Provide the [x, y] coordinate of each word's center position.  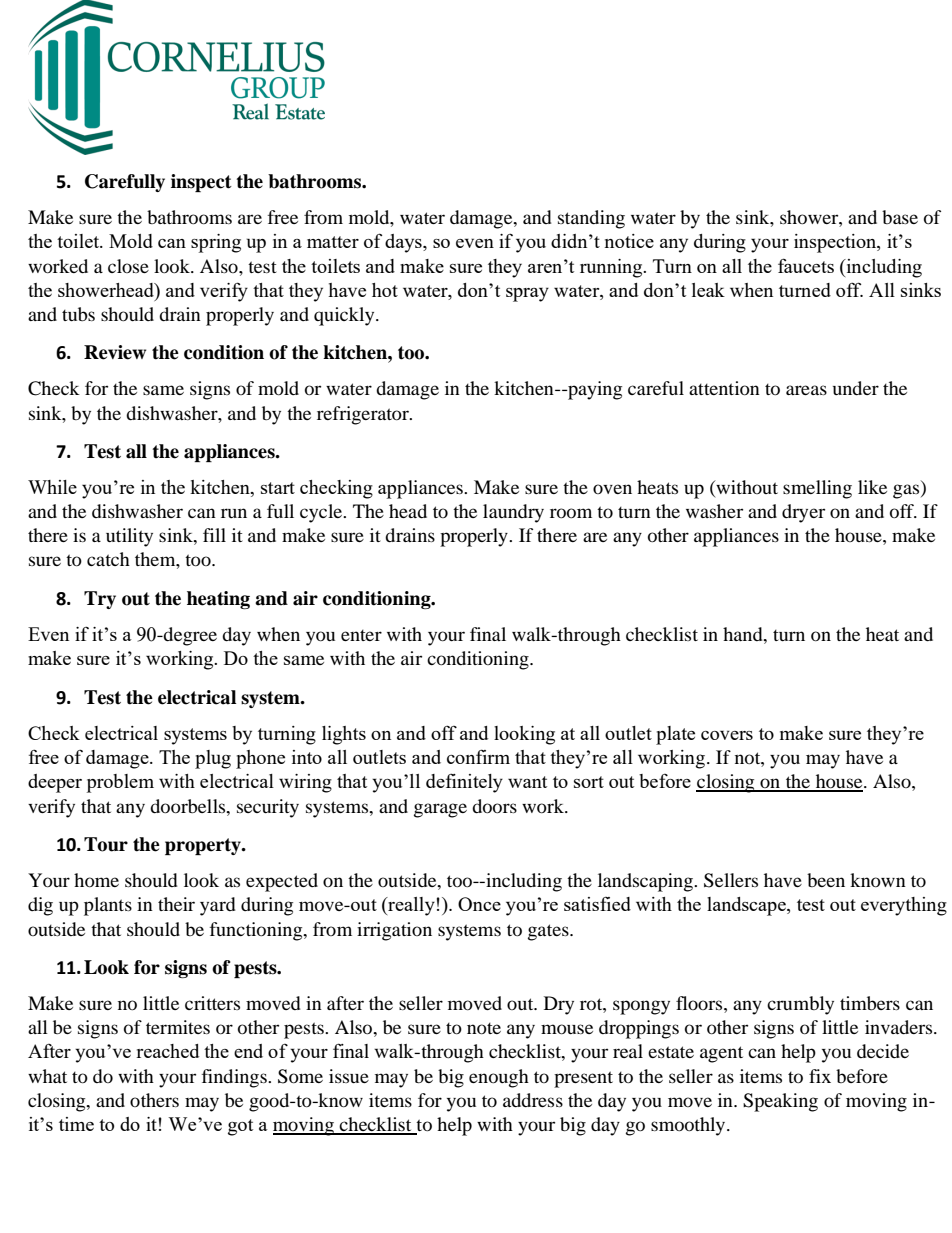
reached [167, 1051]
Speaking [780, 1102]
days [404, 243]
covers [727, 735]
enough [499, 1078]
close [128, 266]
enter [361, 635]
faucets [806, 265]
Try [100, 600]
